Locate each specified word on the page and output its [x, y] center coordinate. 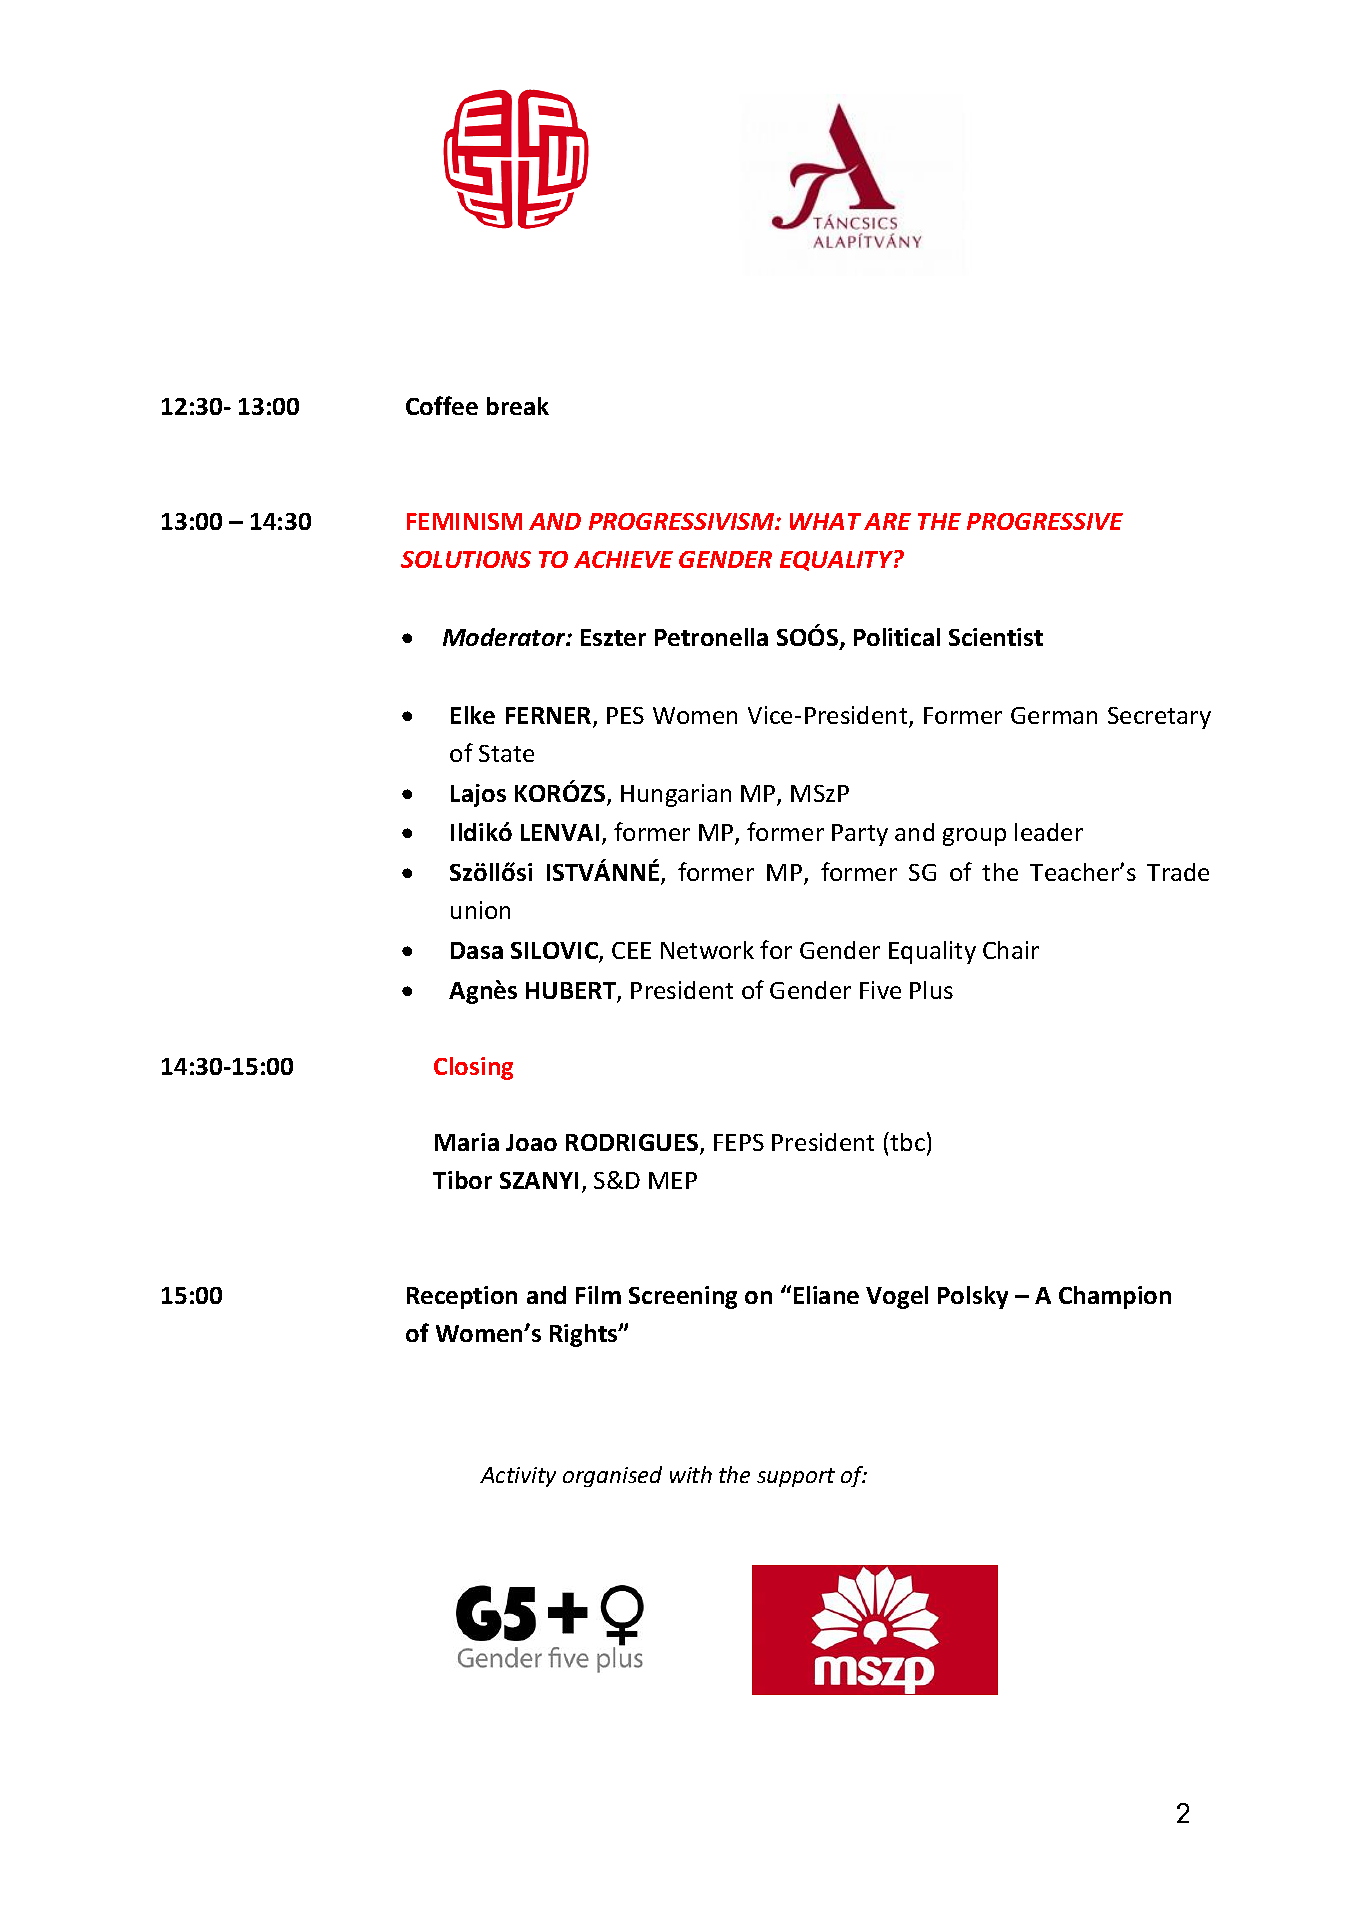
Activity [518, 1477]
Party [860, 835]
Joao [531, 1142]
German [1054, 715]
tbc [907, 1142]
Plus [931, 990]
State [506, 753]
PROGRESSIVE [1045, 521]
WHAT [825, 521]
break [518, 406]
